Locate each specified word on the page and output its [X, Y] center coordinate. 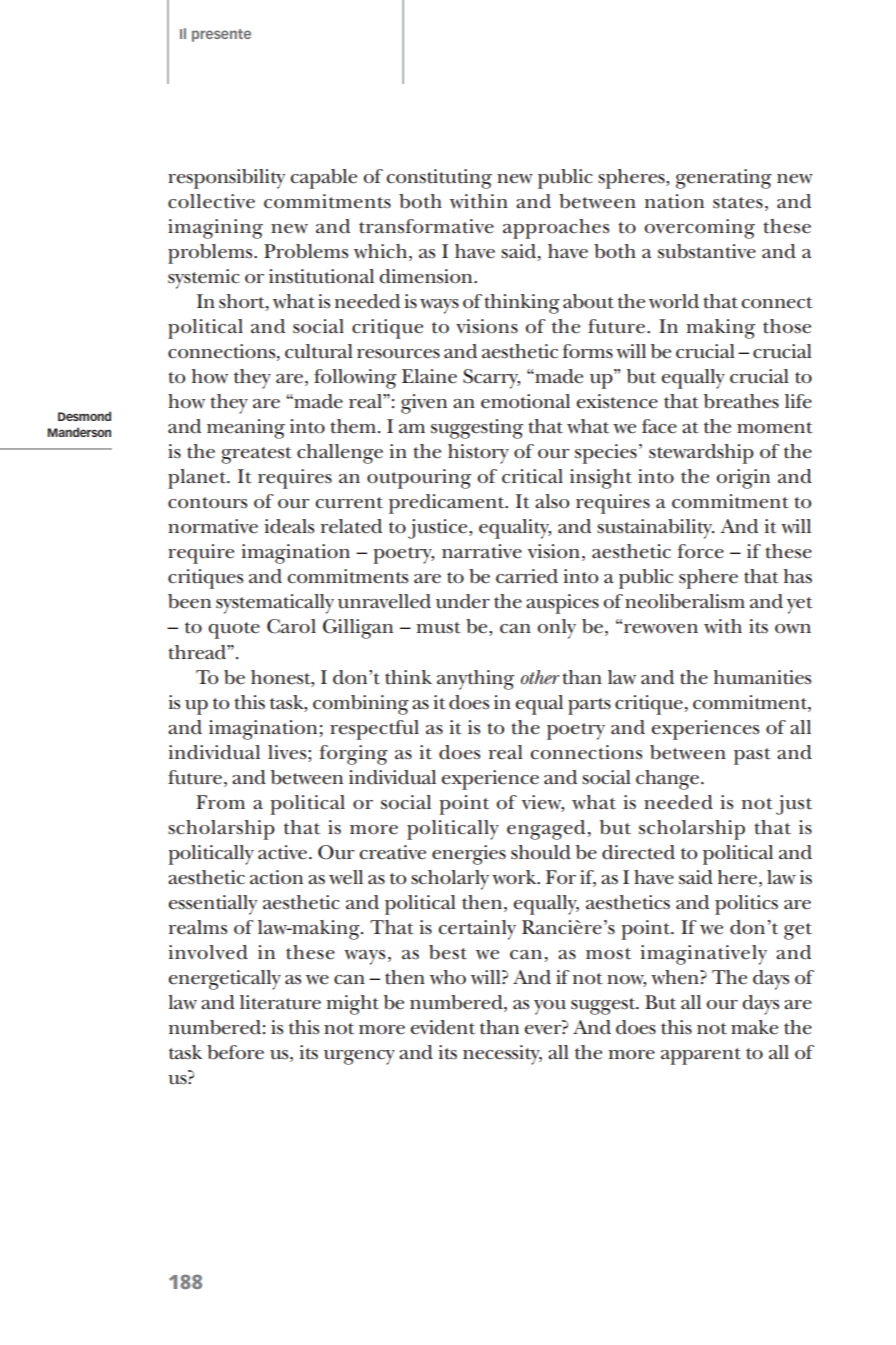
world [674, 301]
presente [221, 35]
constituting [439, 179]
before [235, 1052]
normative [213, 526]
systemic [204, 279]
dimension [427, 276]
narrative [482, 551]
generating [724, 179]
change [667, 780]
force [700, 551]
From [220, 802]
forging [353, 755]
